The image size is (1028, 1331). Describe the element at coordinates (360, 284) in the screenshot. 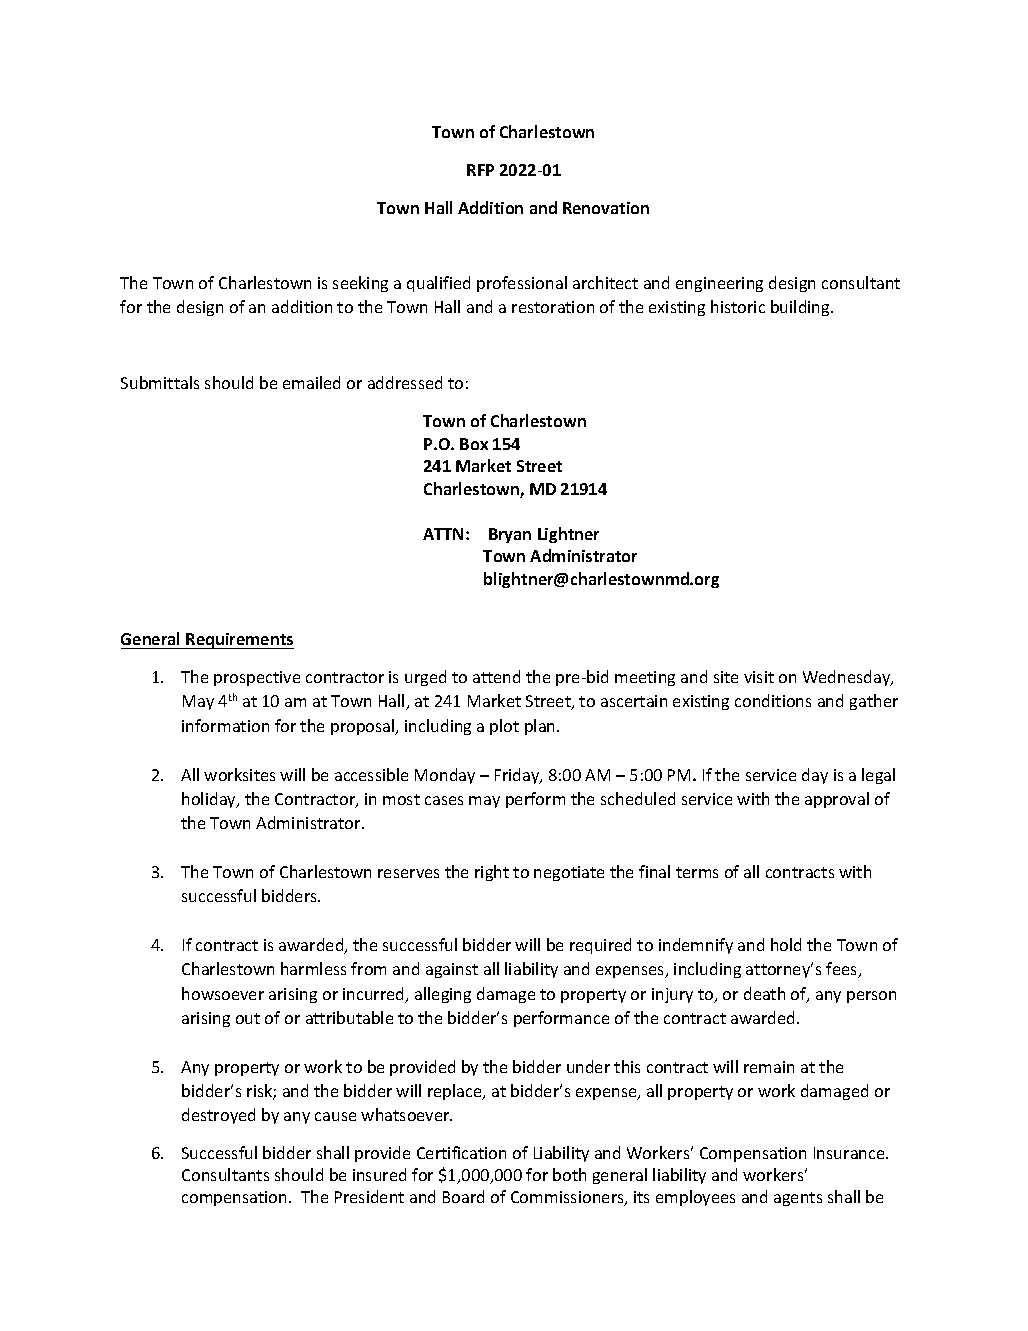

I see `seeking` at that location.
